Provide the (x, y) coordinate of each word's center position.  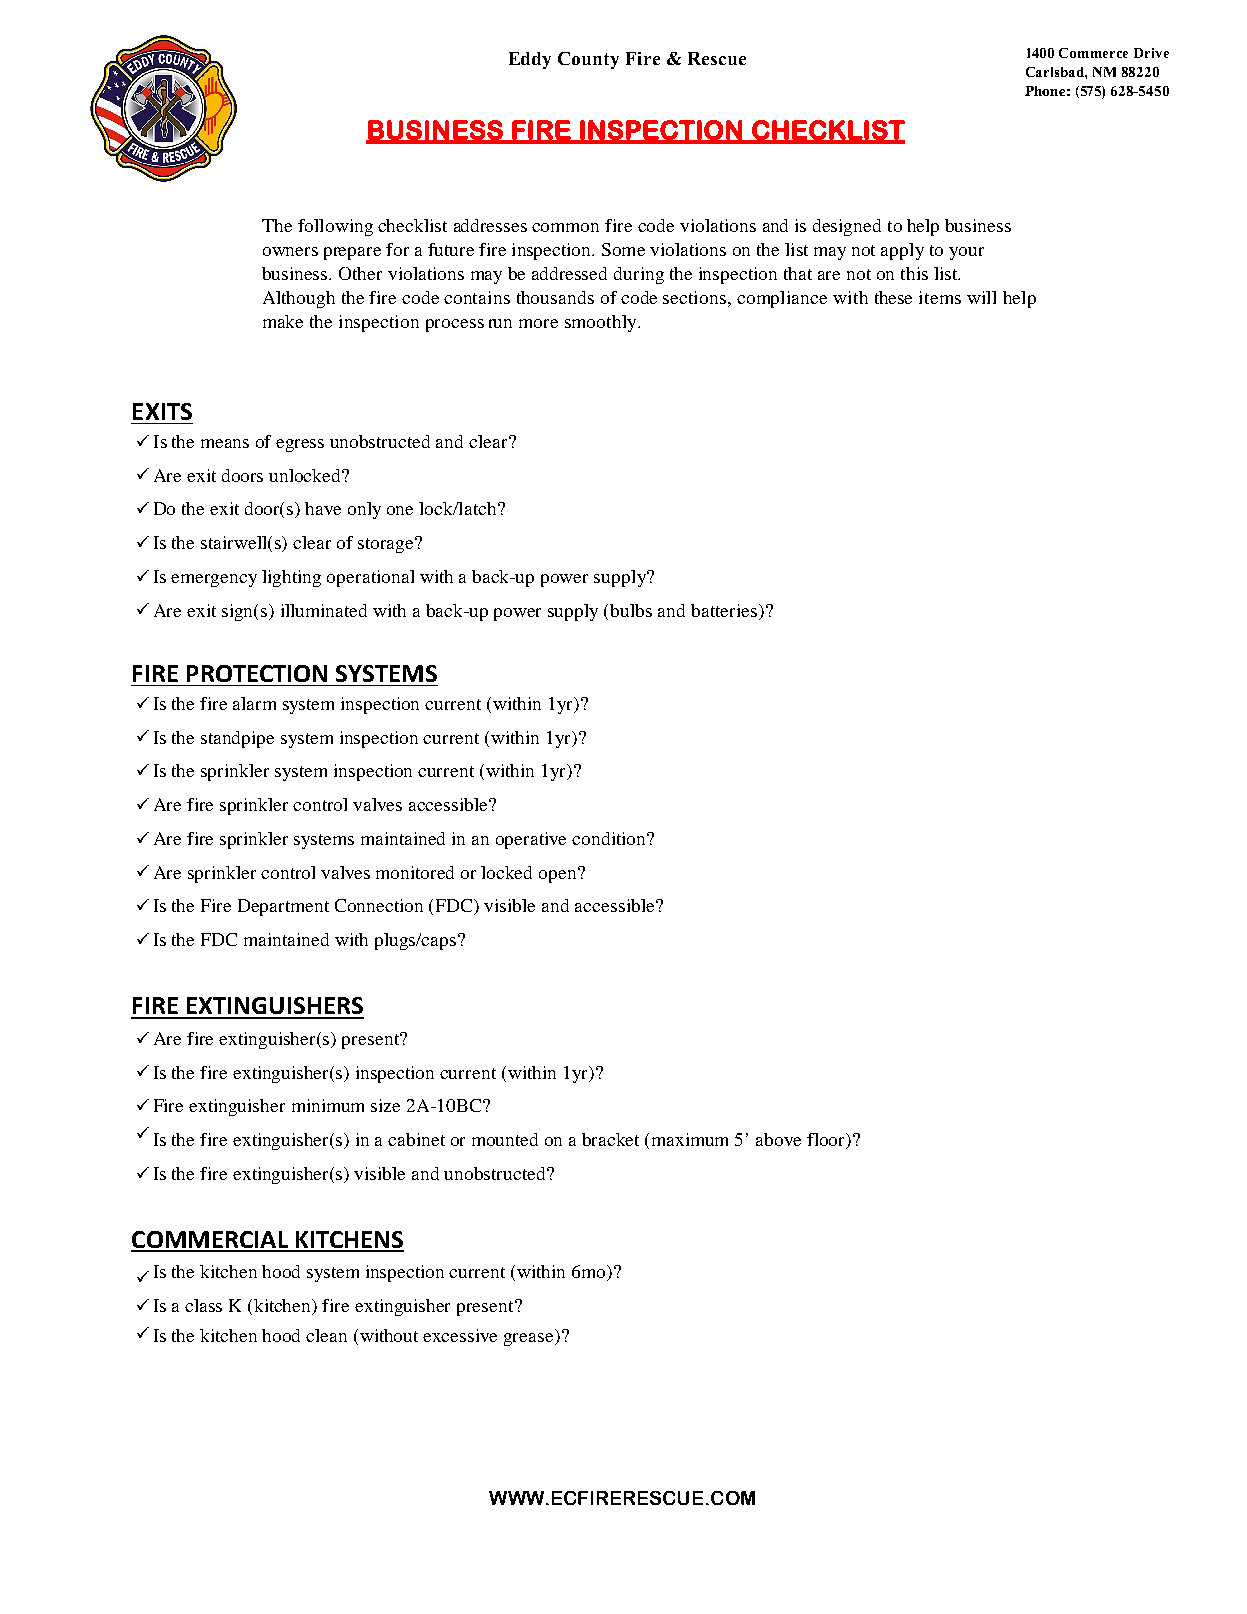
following (335, 227)
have (323, 508)
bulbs (631, 610)
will (981, 297)
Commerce (1093, 53)
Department (283, 907)
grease (530, 1339)
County (588, 60)
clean (326, 1335)
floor (827, 1141)
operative (531, 840)
